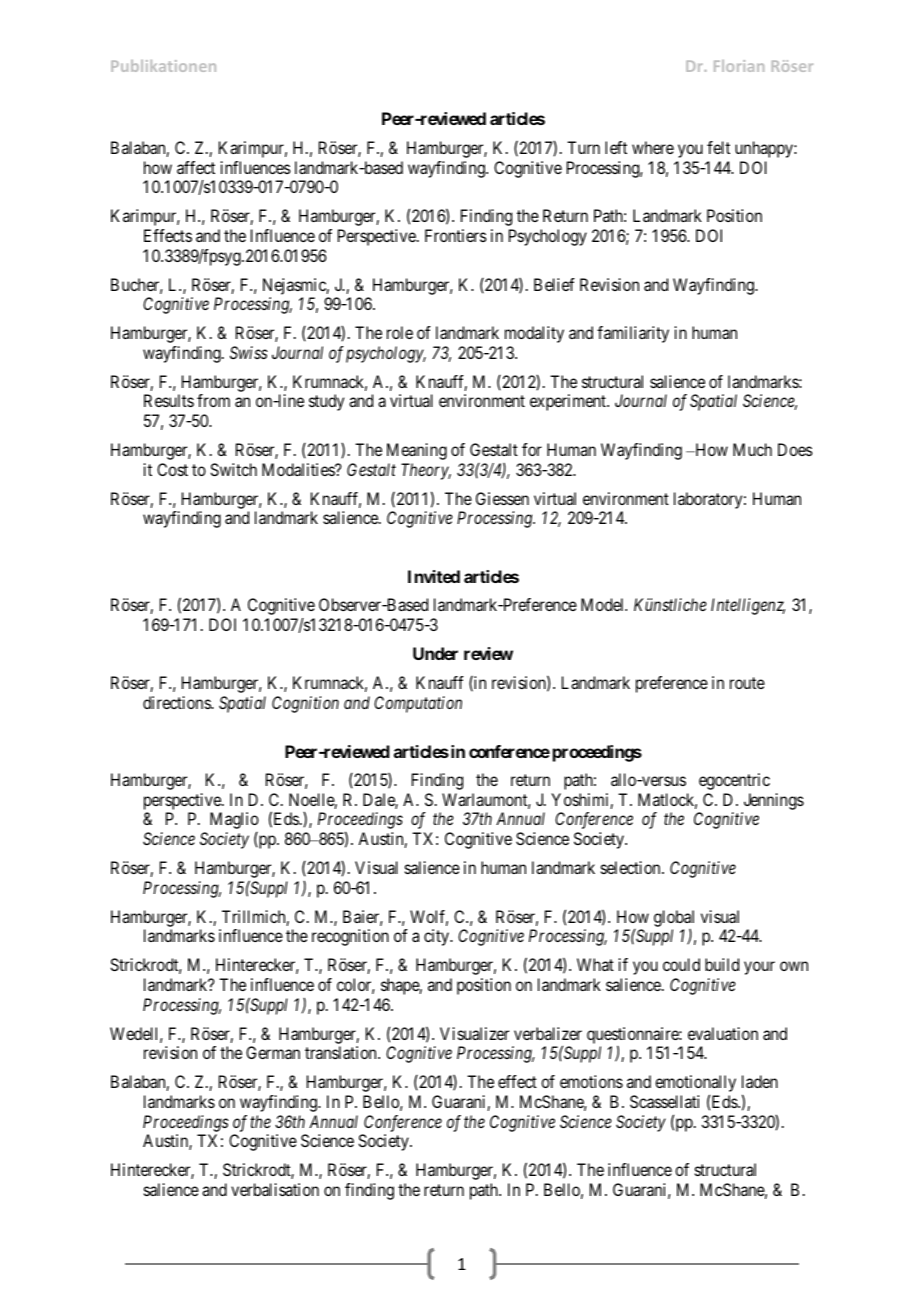 The width and height of the document is (924, 1308). Describe the element at coordinates (434, 576) in the document. I see `Invited` at that location.
